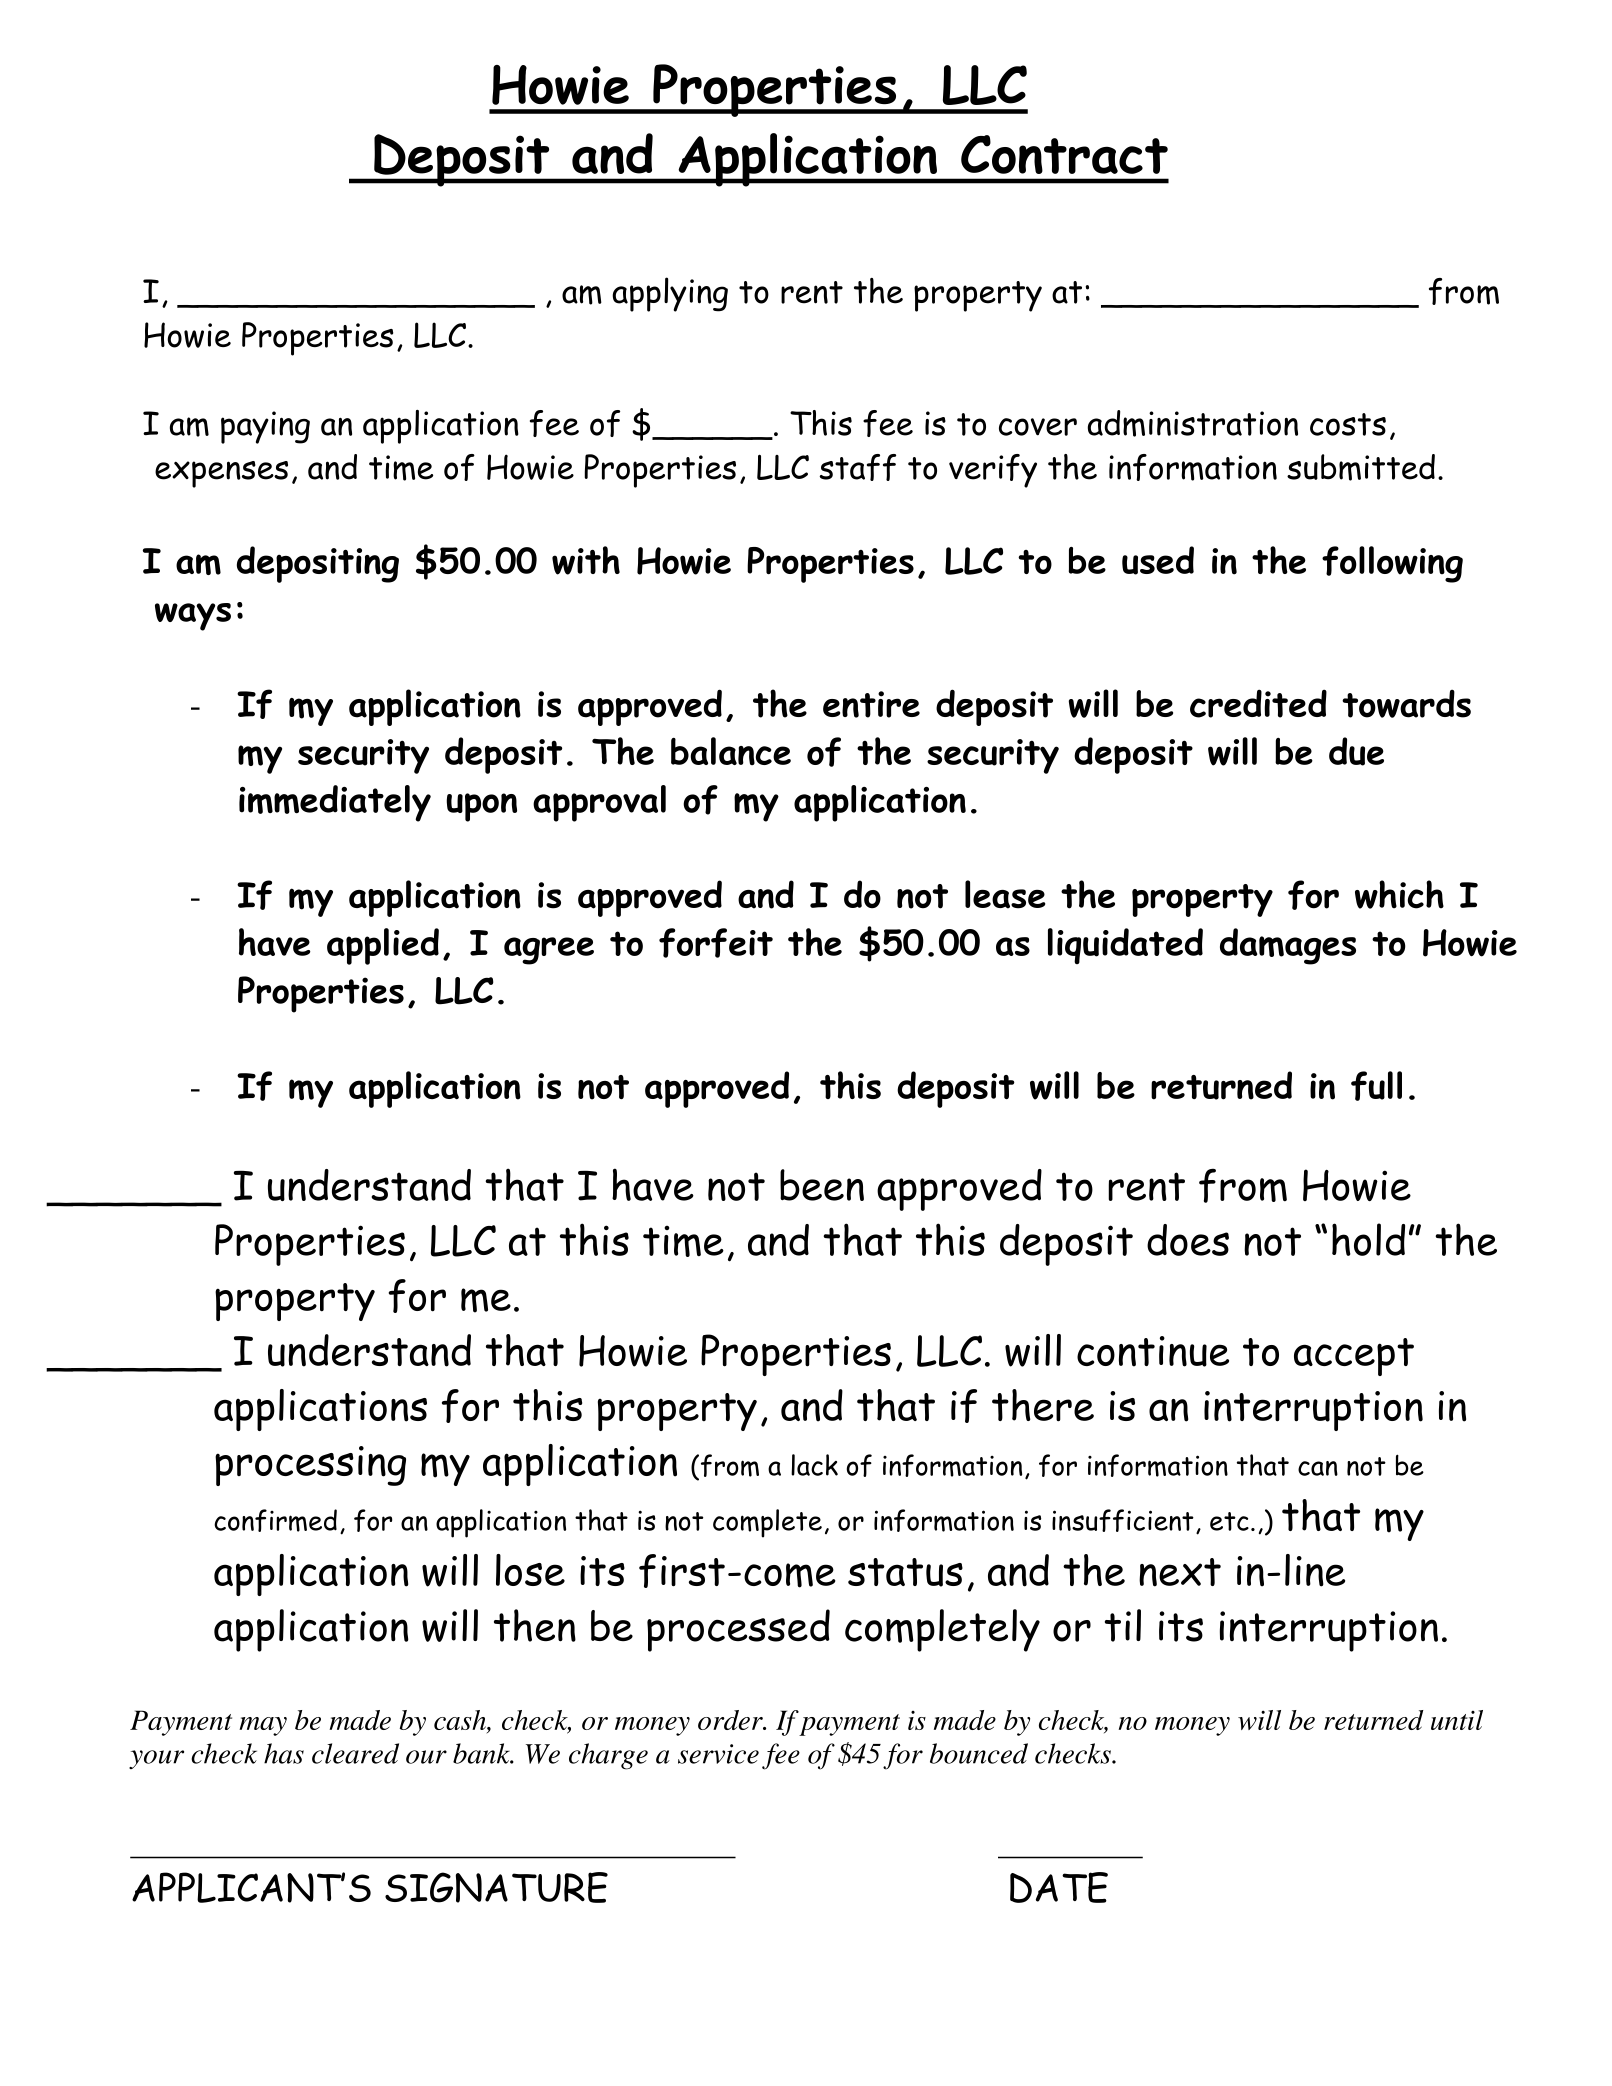 The image size is (1612, 2086). I want to click on ways, so click(193, 617).
